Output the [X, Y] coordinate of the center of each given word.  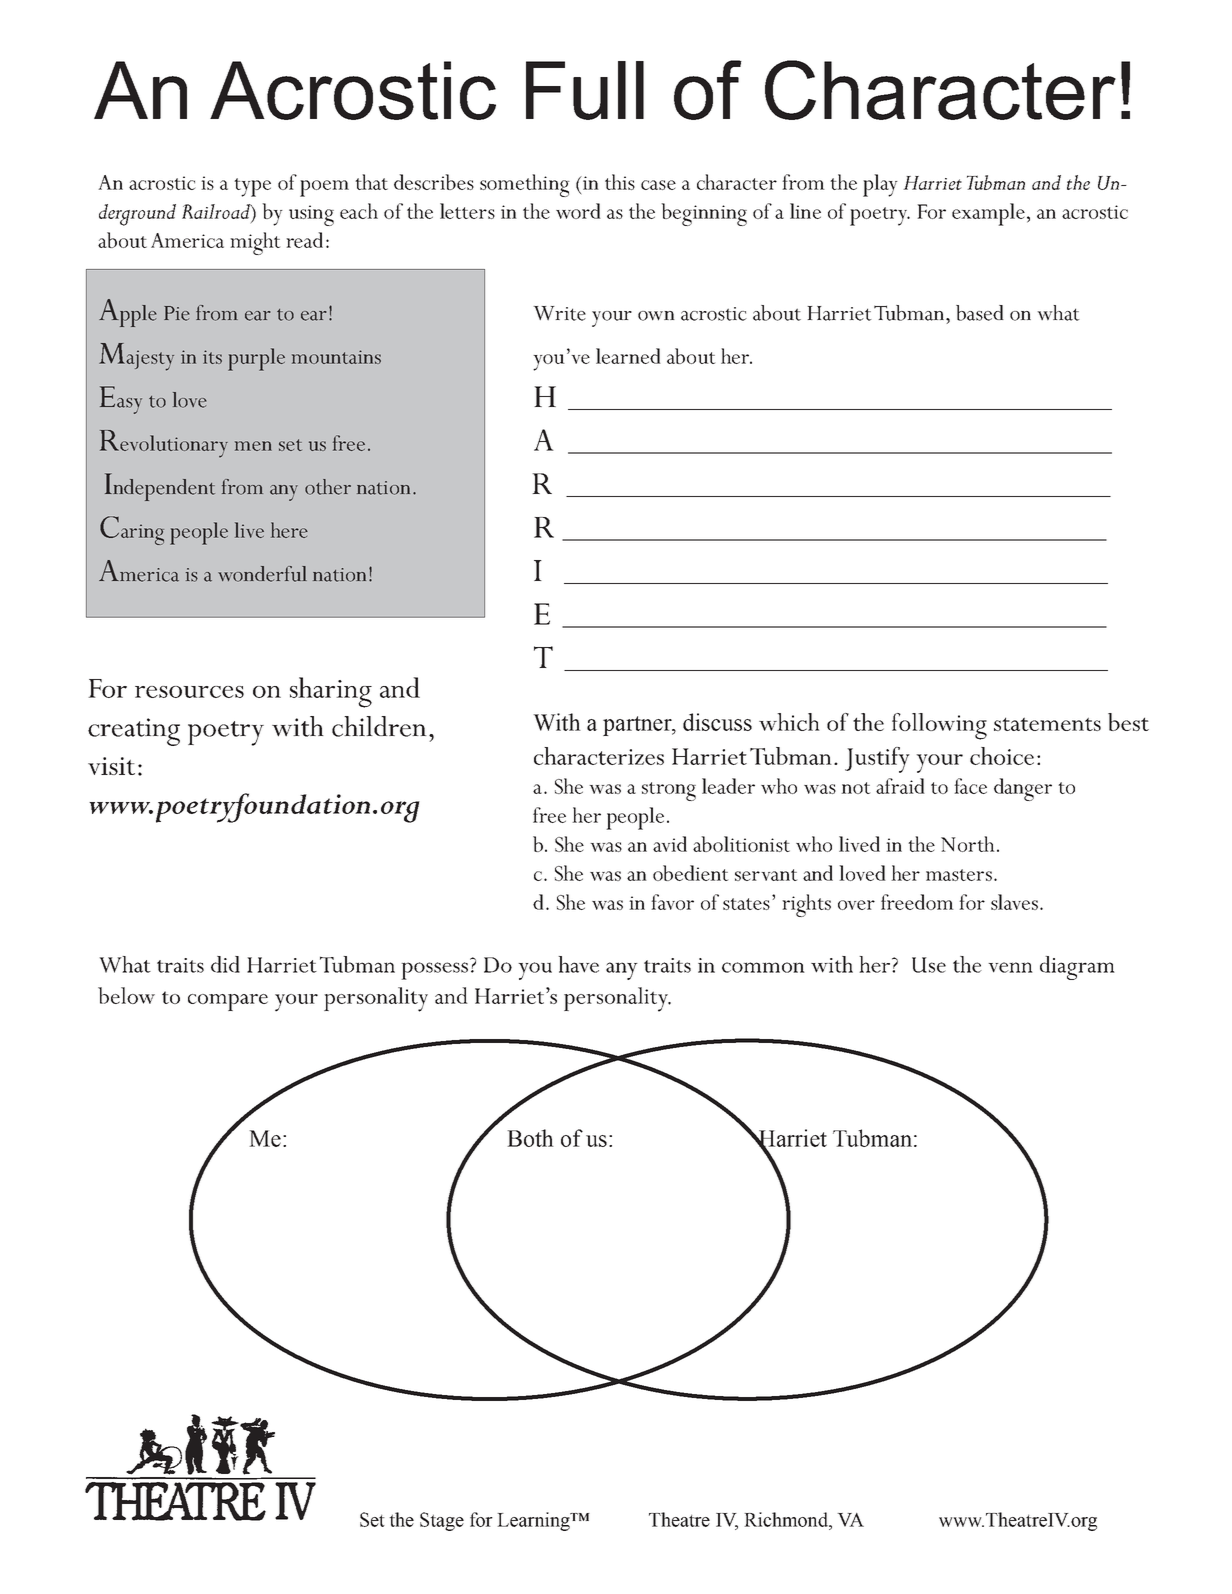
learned [628, 356]
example [988, 214]
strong [669, 791]
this [620, 182]
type [252, 187]
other [328, 487]
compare [228, 1002]
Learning [534, 1521]
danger [1023, 789]
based [980, 313]
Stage [442, 1521]
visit [111, 766]
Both [530, 1138]
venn [1010, 967]
